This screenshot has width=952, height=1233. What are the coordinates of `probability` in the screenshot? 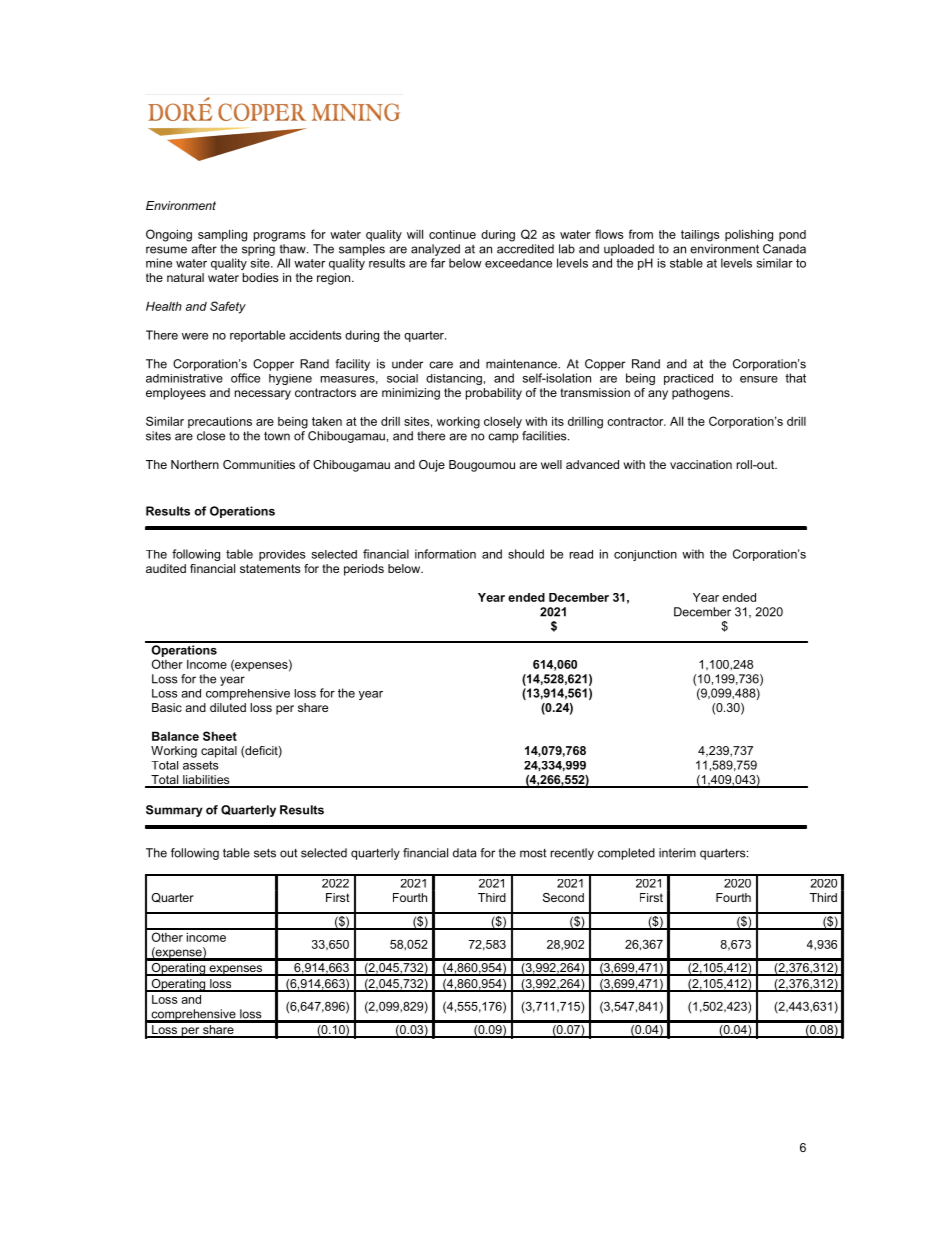 It's located at (494, 394).
